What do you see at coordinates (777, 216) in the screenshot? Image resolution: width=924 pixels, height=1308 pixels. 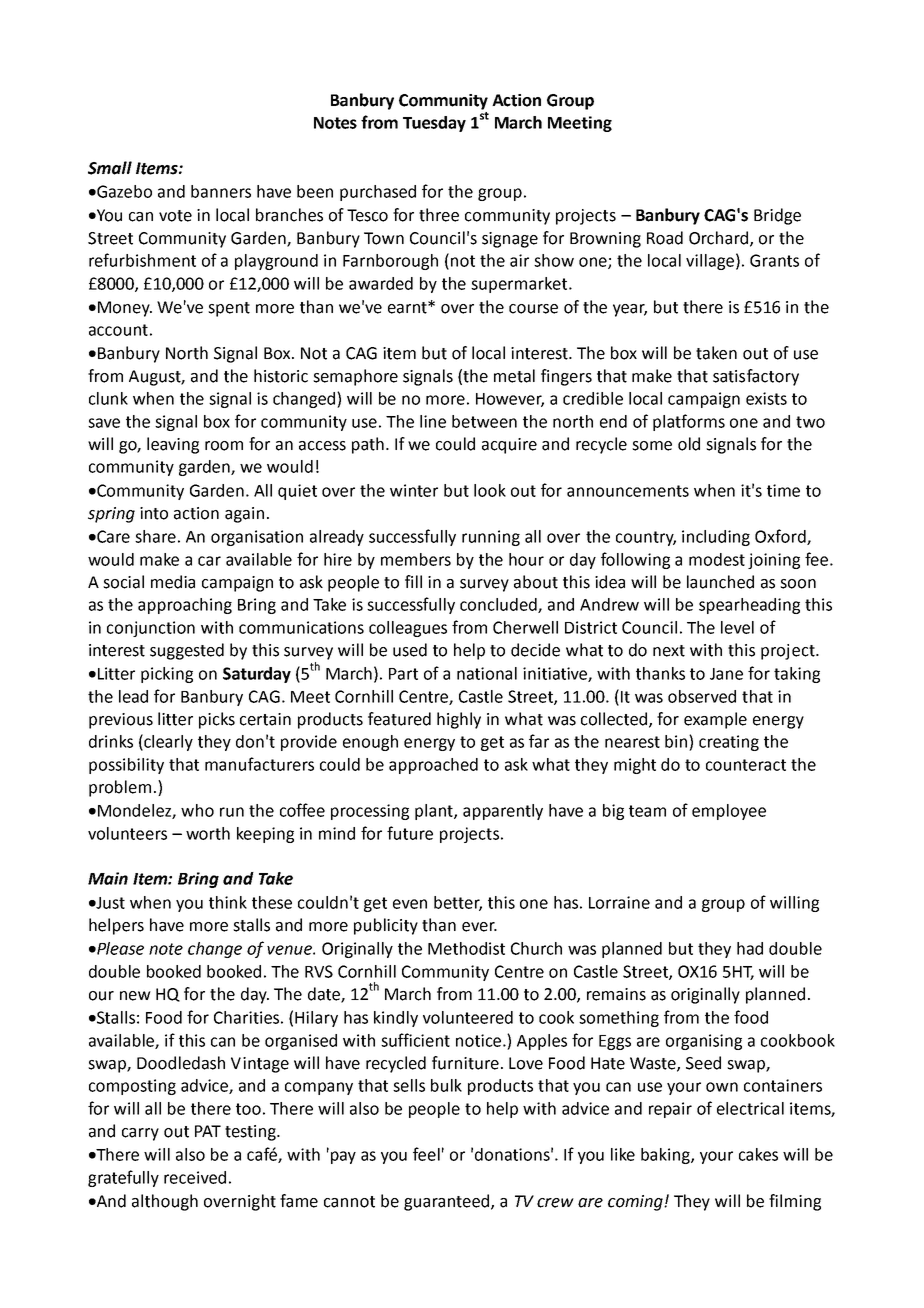 I see `Bridge` at bounding box center [777, 216].
